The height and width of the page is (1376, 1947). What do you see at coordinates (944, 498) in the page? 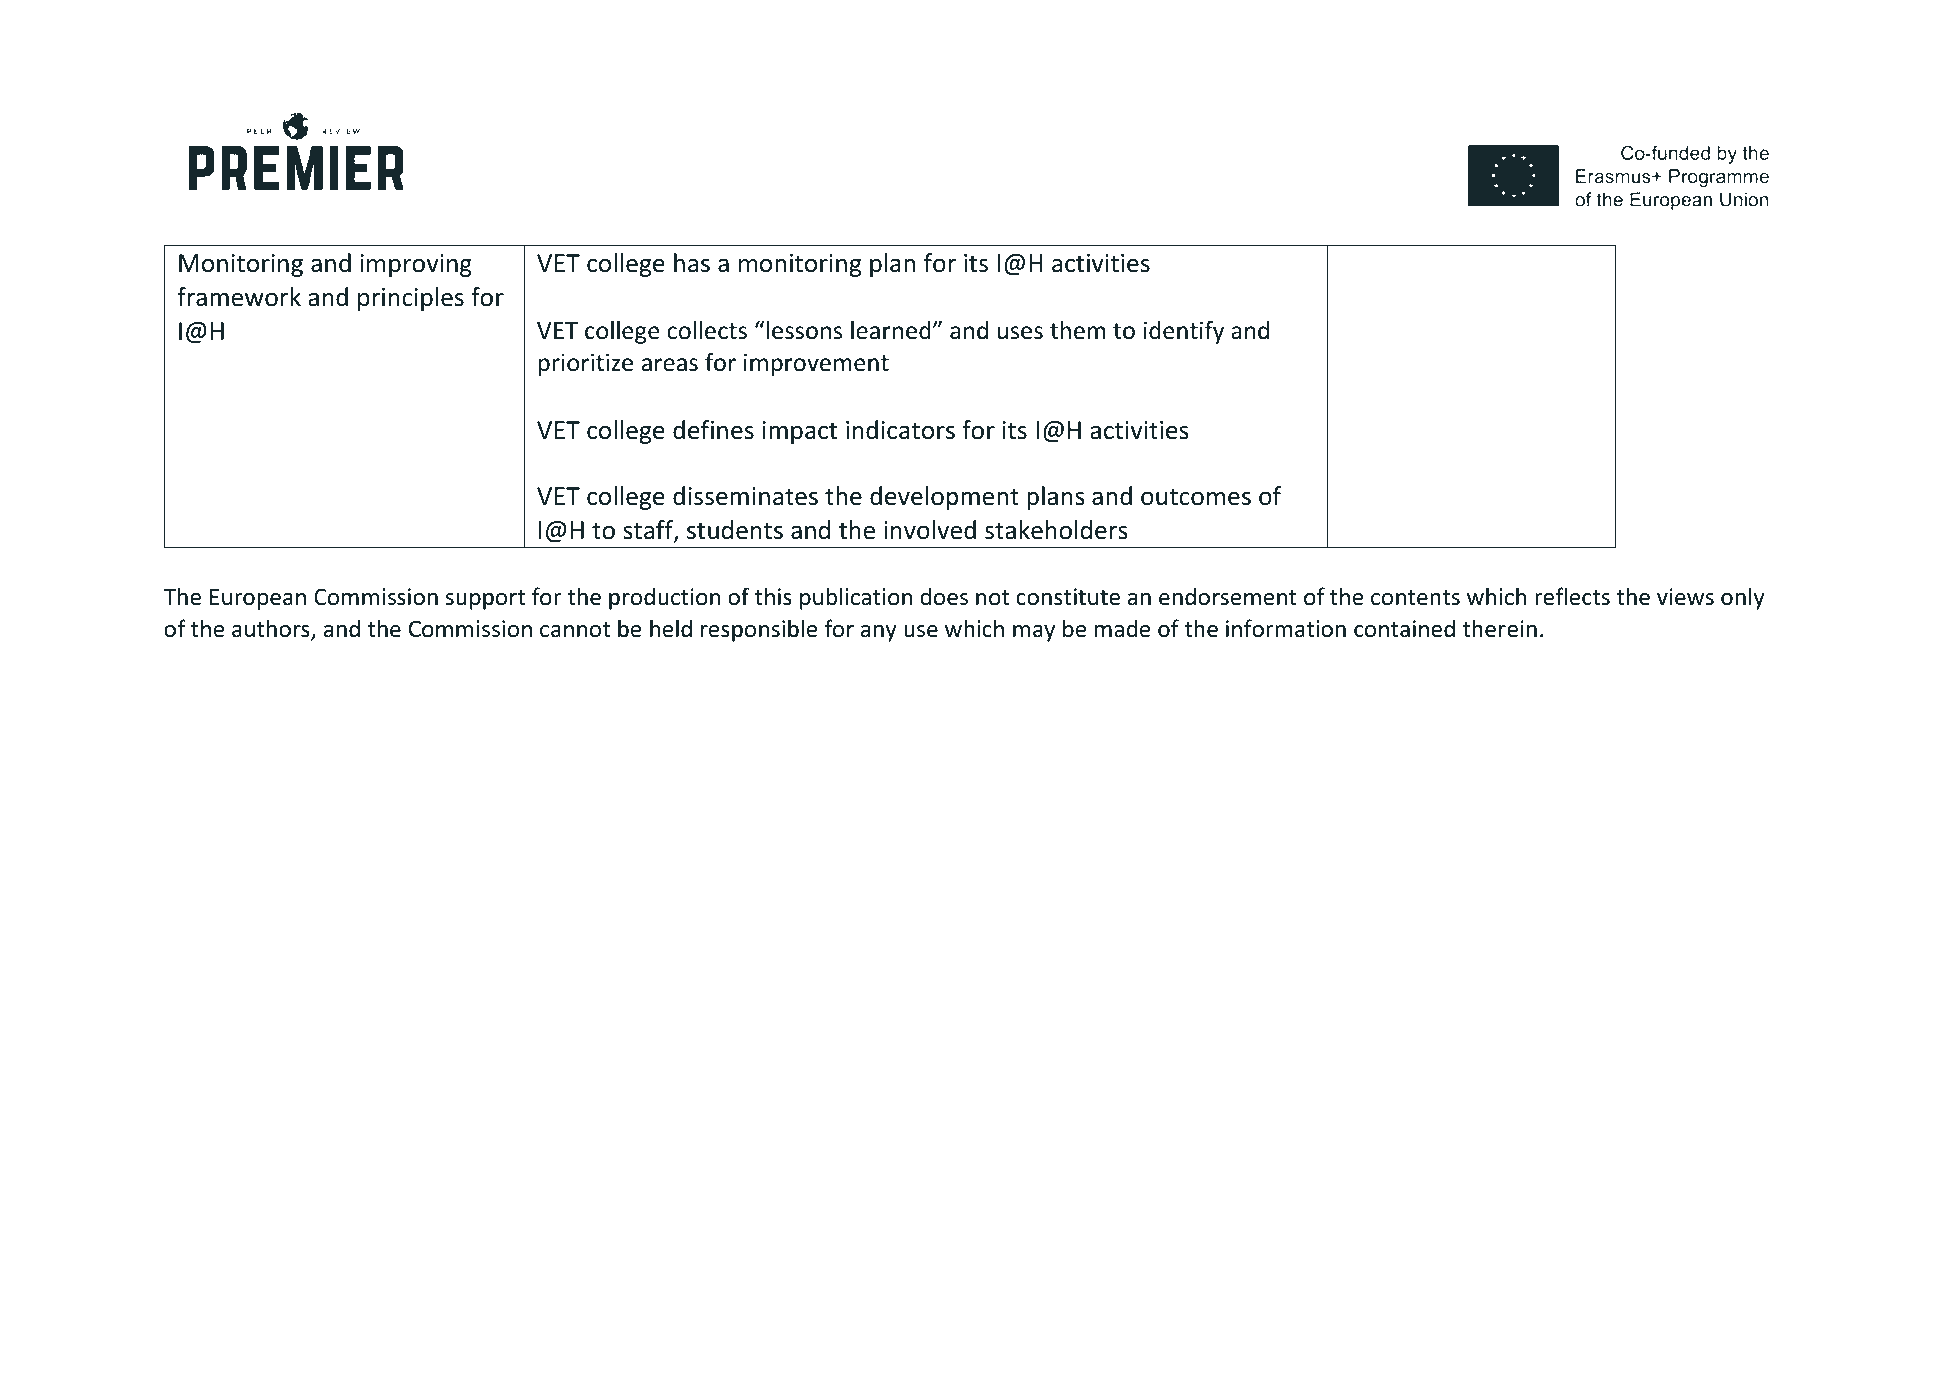
I see `development` at bounding box center [944, 498].
